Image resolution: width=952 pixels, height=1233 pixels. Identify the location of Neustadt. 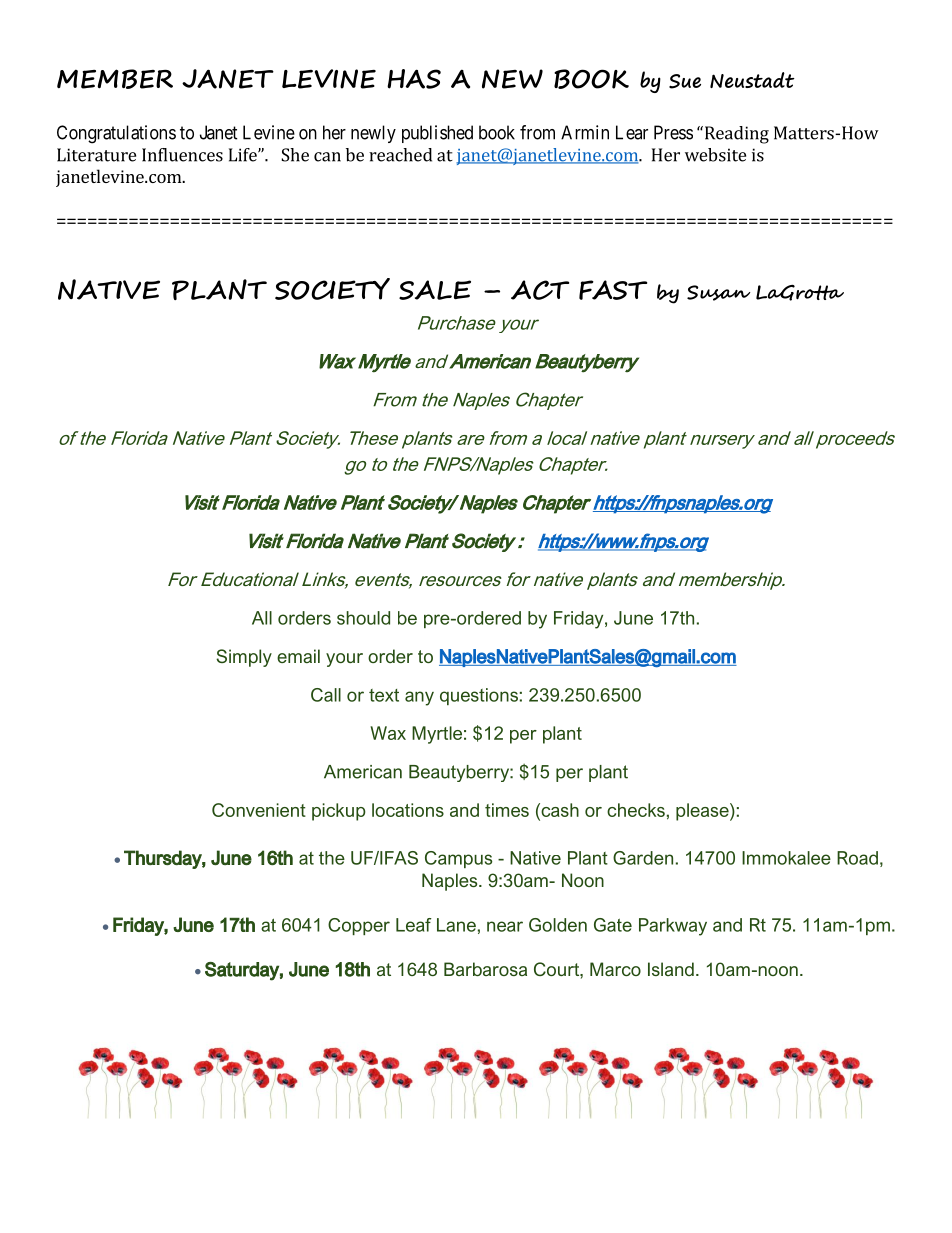
(752, 80).
